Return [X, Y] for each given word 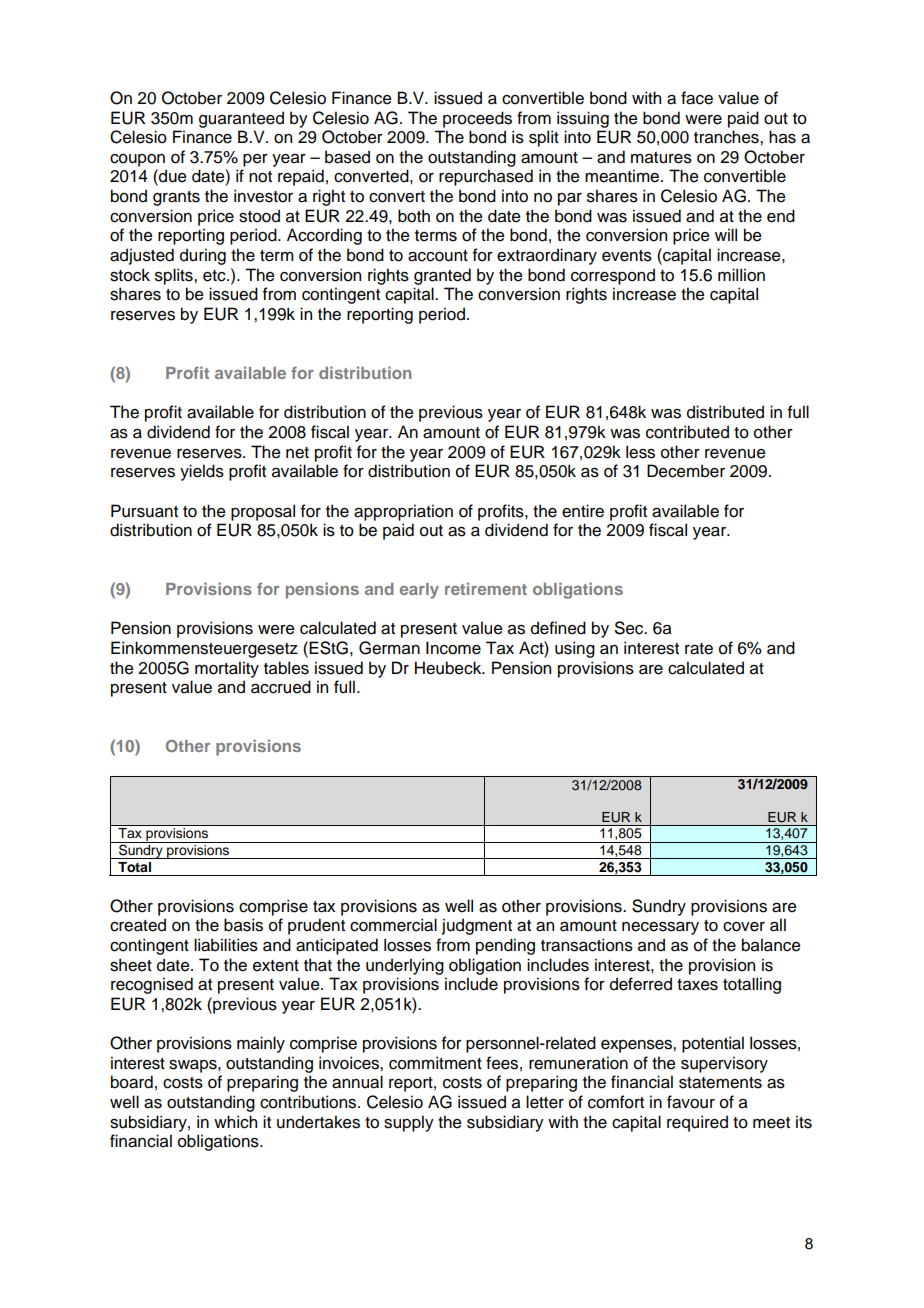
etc [215, 276]
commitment [435, 1063]
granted [442, 276]
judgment [477, 926]
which [235, 1122]
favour [691, 1102]
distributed [725, 412]
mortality [227, 669]
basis [243, 925]
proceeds [477, 119]
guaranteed [241, 119]
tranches [727, 137]
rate [699, 649]
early [419, 591]
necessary [660, 928]
